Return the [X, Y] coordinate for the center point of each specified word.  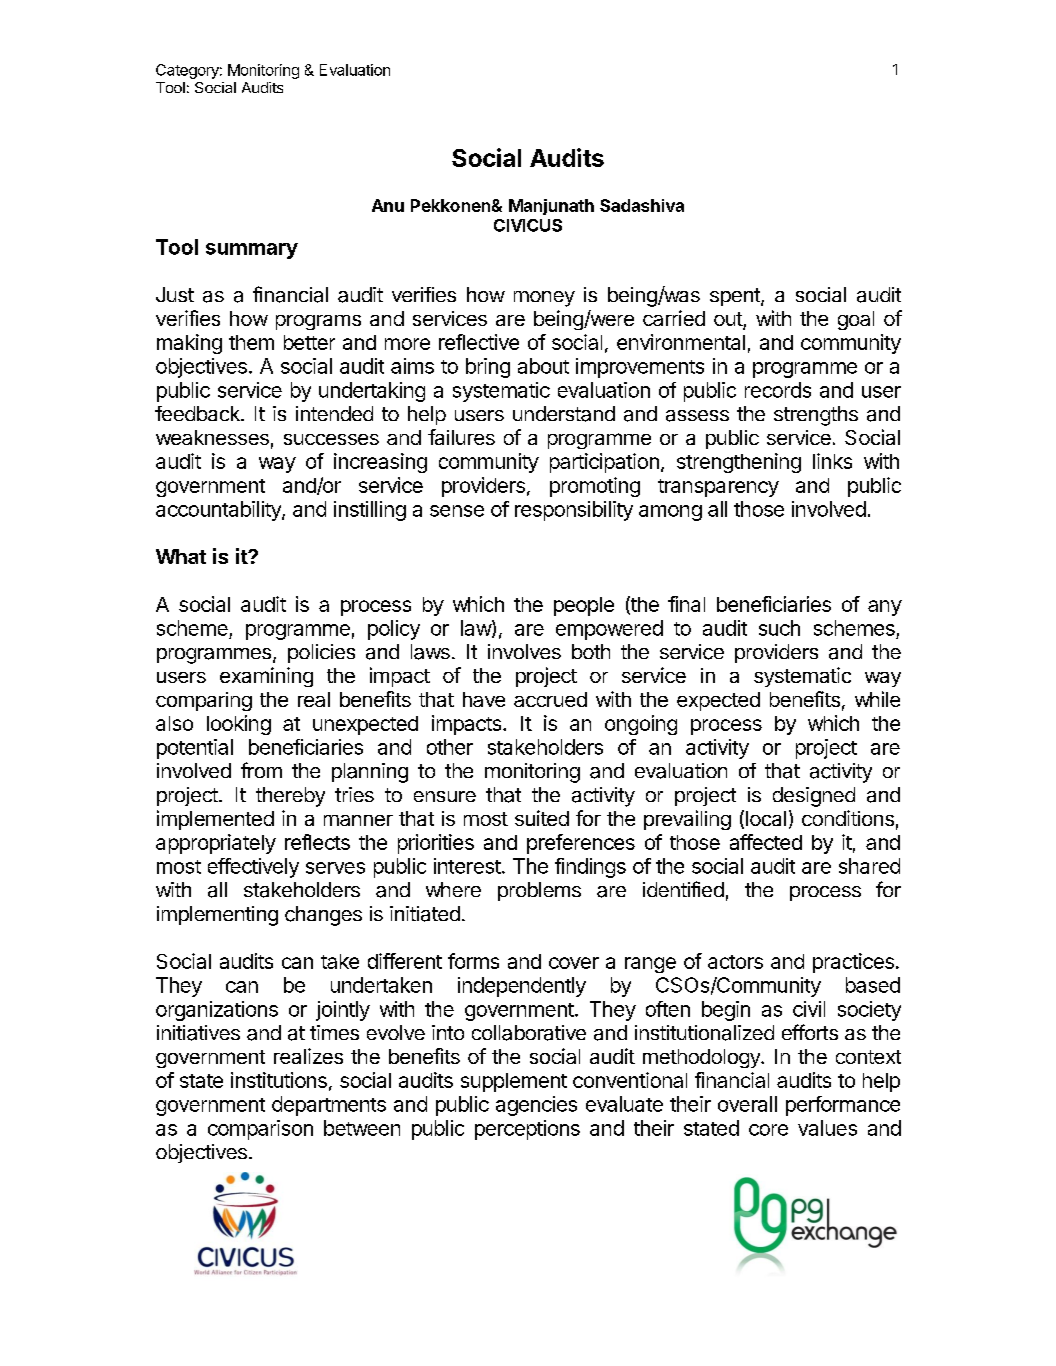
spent [736, 297]
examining [266, 677]
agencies [536, 1106]
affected [766, 842]
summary [252, 251]
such [779, 628]
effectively [253, 868]
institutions [279, 1080]
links [832, 461]
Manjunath [551, 207]
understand [564, 414]
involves [524, 651]
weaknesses [212, 437]
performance [843, 1106]
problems [539, 891]
